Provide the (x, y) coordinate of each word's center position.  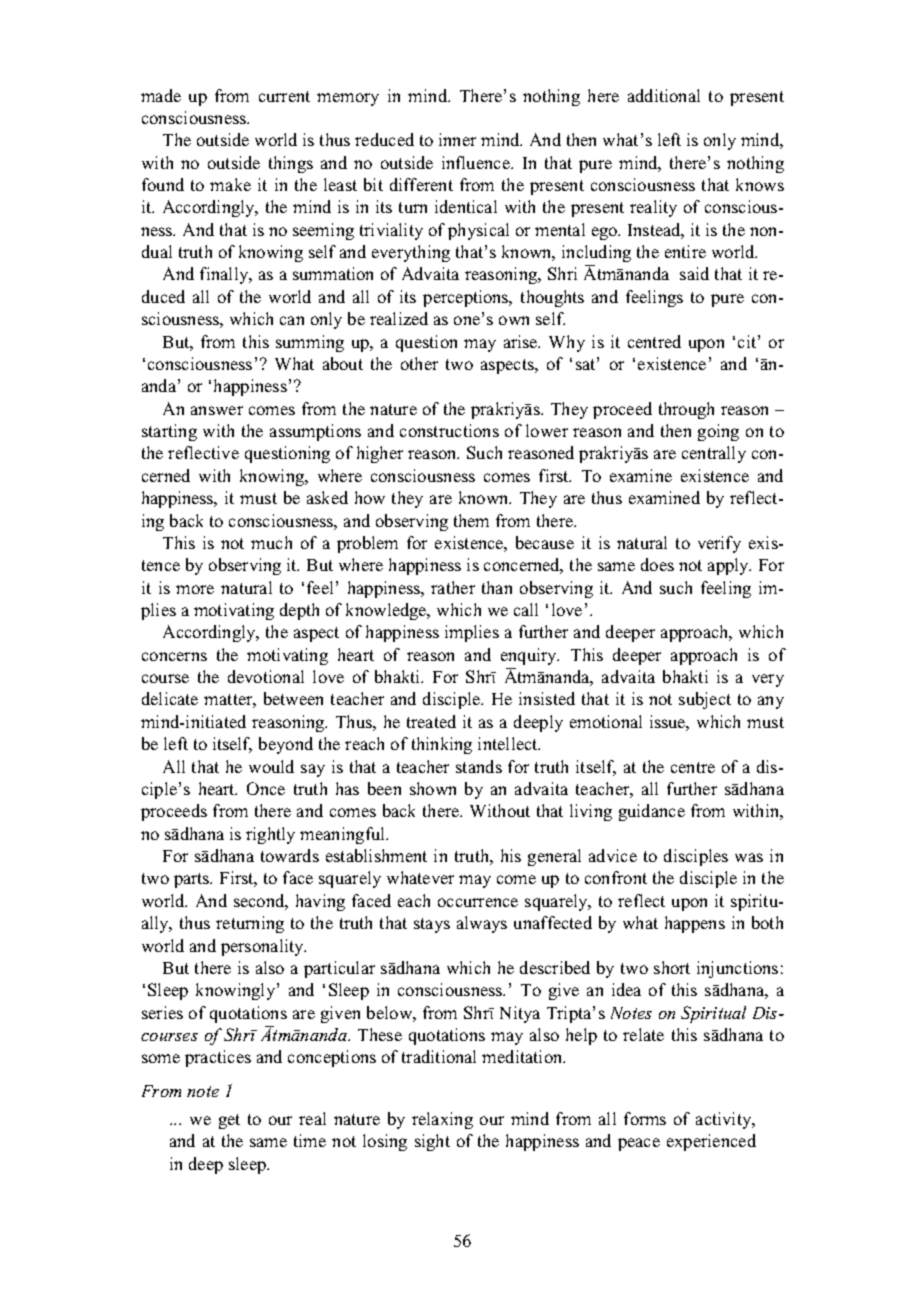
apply (729, 566)
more (195, 589)
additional (664, 95)
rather (453, 587)
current (284, 96)
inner (457, 139)
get (229, 1121)
